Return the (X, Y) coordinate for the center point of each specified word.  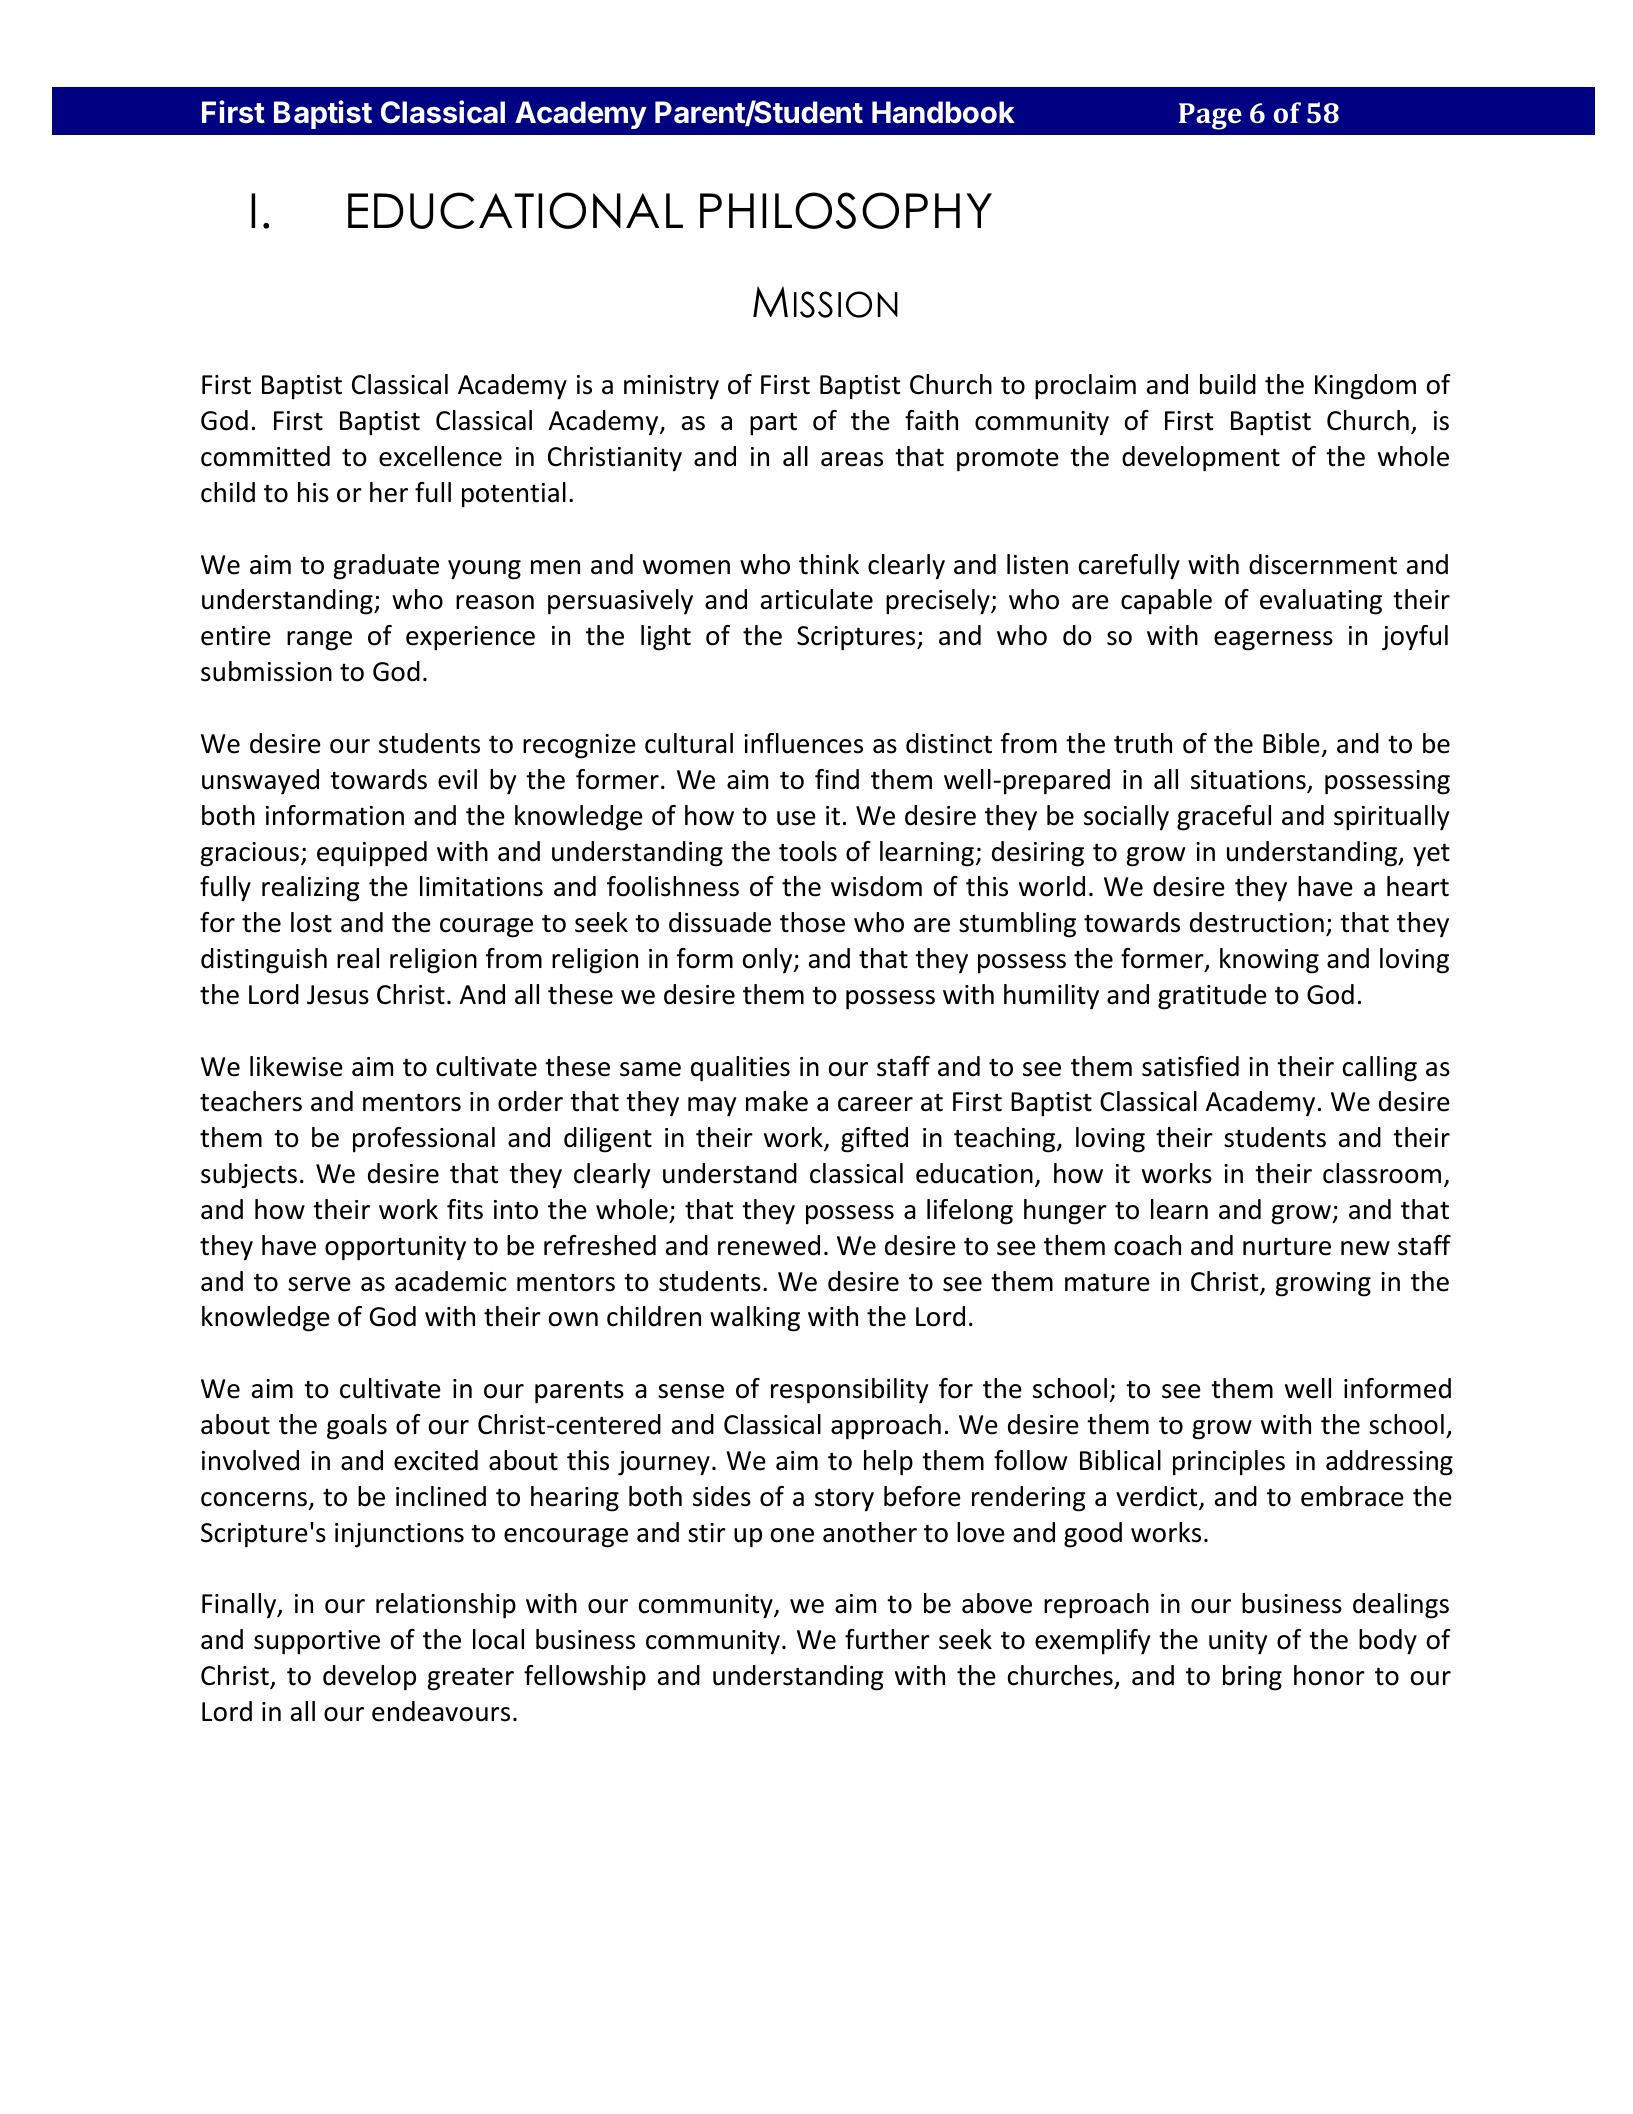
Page (1210, 116)
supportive (317, 1642)
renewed (769, 1245)
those (812, 922)
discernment (1323, 564)
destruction (1257, 922)
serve (319, 1284)
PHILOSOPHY (846, 210)
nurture (1287, 1246)
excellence (440, 456)
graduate (386, 567)
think (829, 564)
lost (311, 922)
